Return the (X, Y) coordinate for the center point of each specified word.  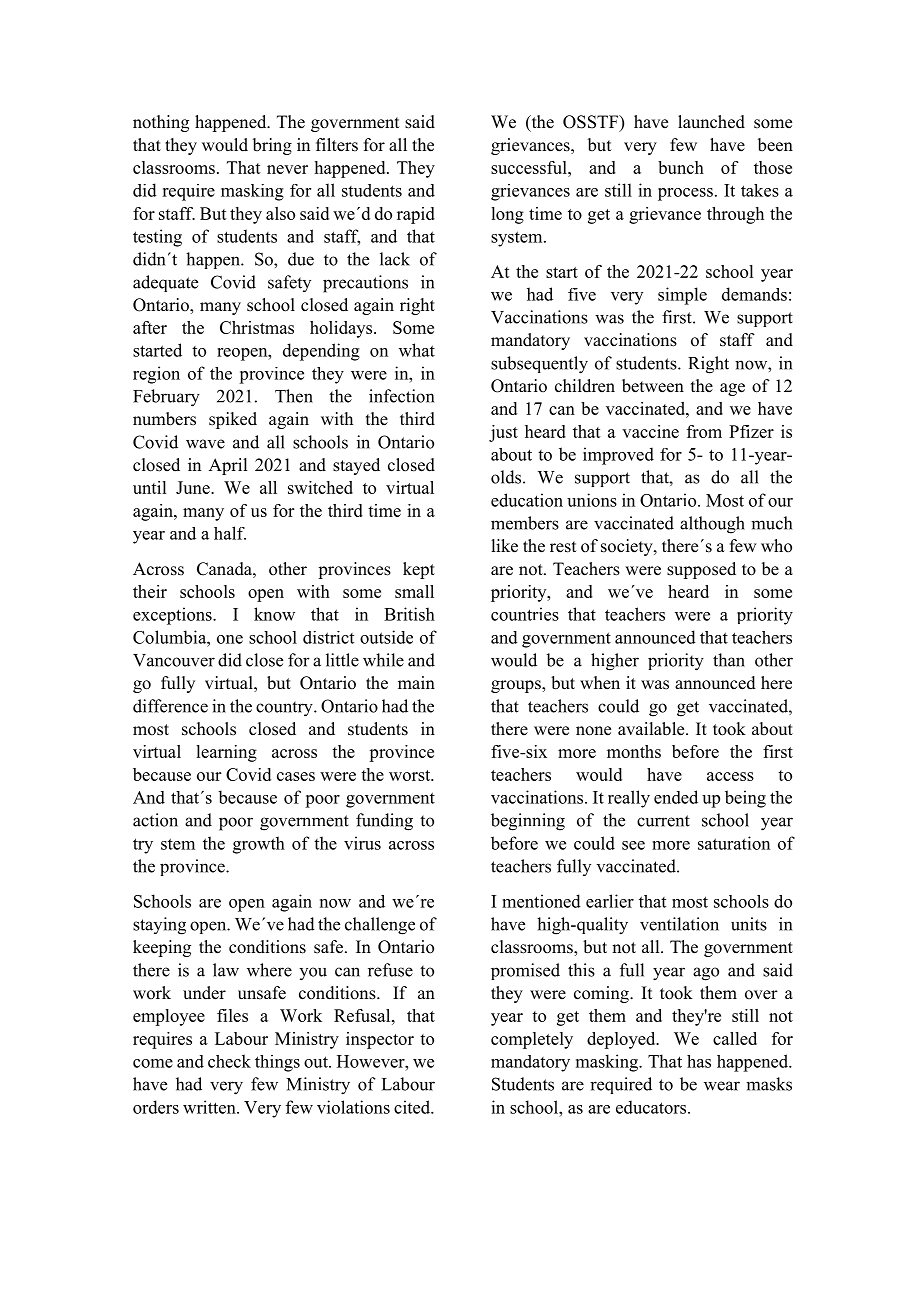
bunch (681, 167)
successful (530, 167)
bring (272, 146)
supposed (701, 570)
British (409, 614)
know (274, 614)
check (229, 1061)
